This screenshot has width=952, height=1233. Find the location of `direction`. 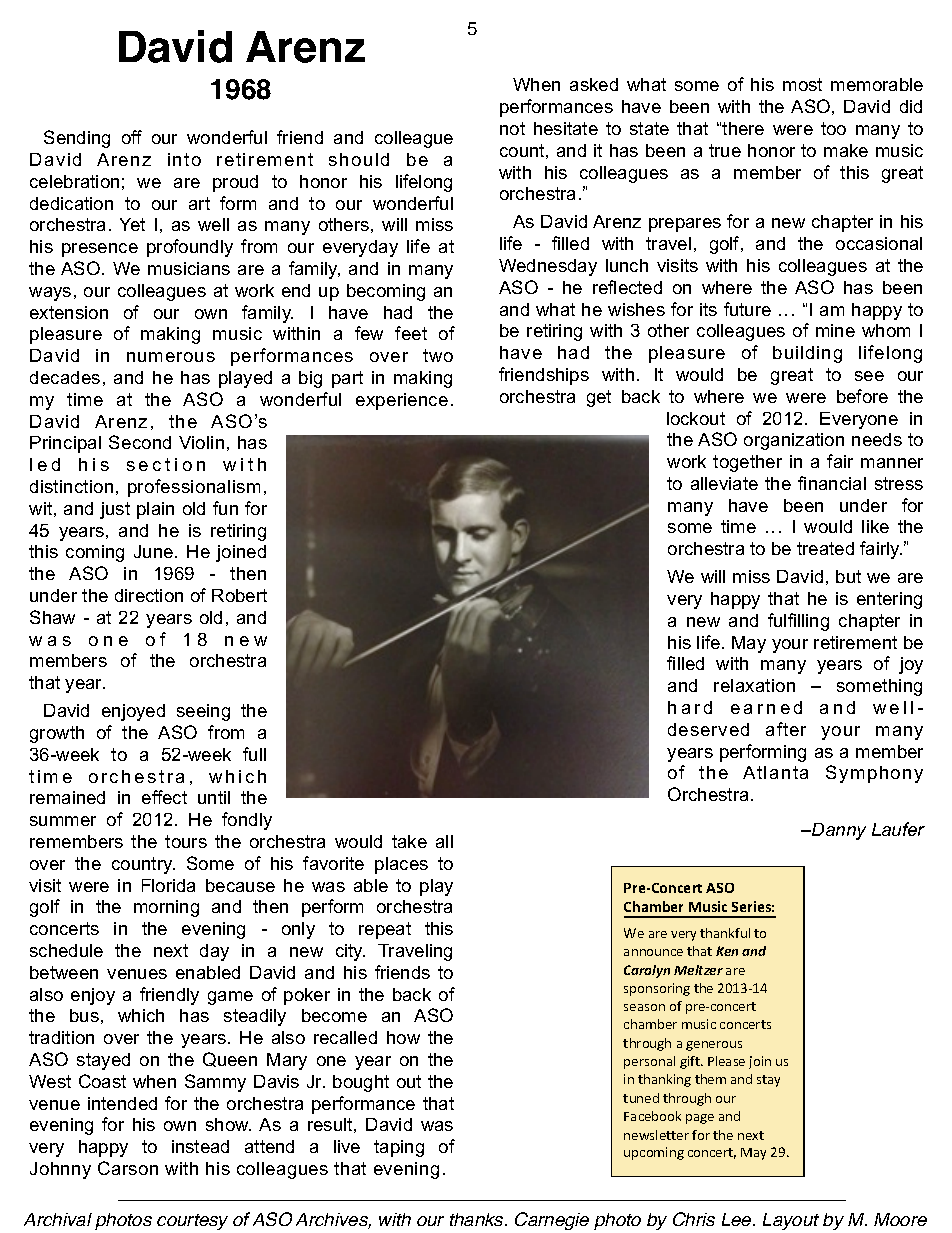

direction is located at coordinates (149, 595).
